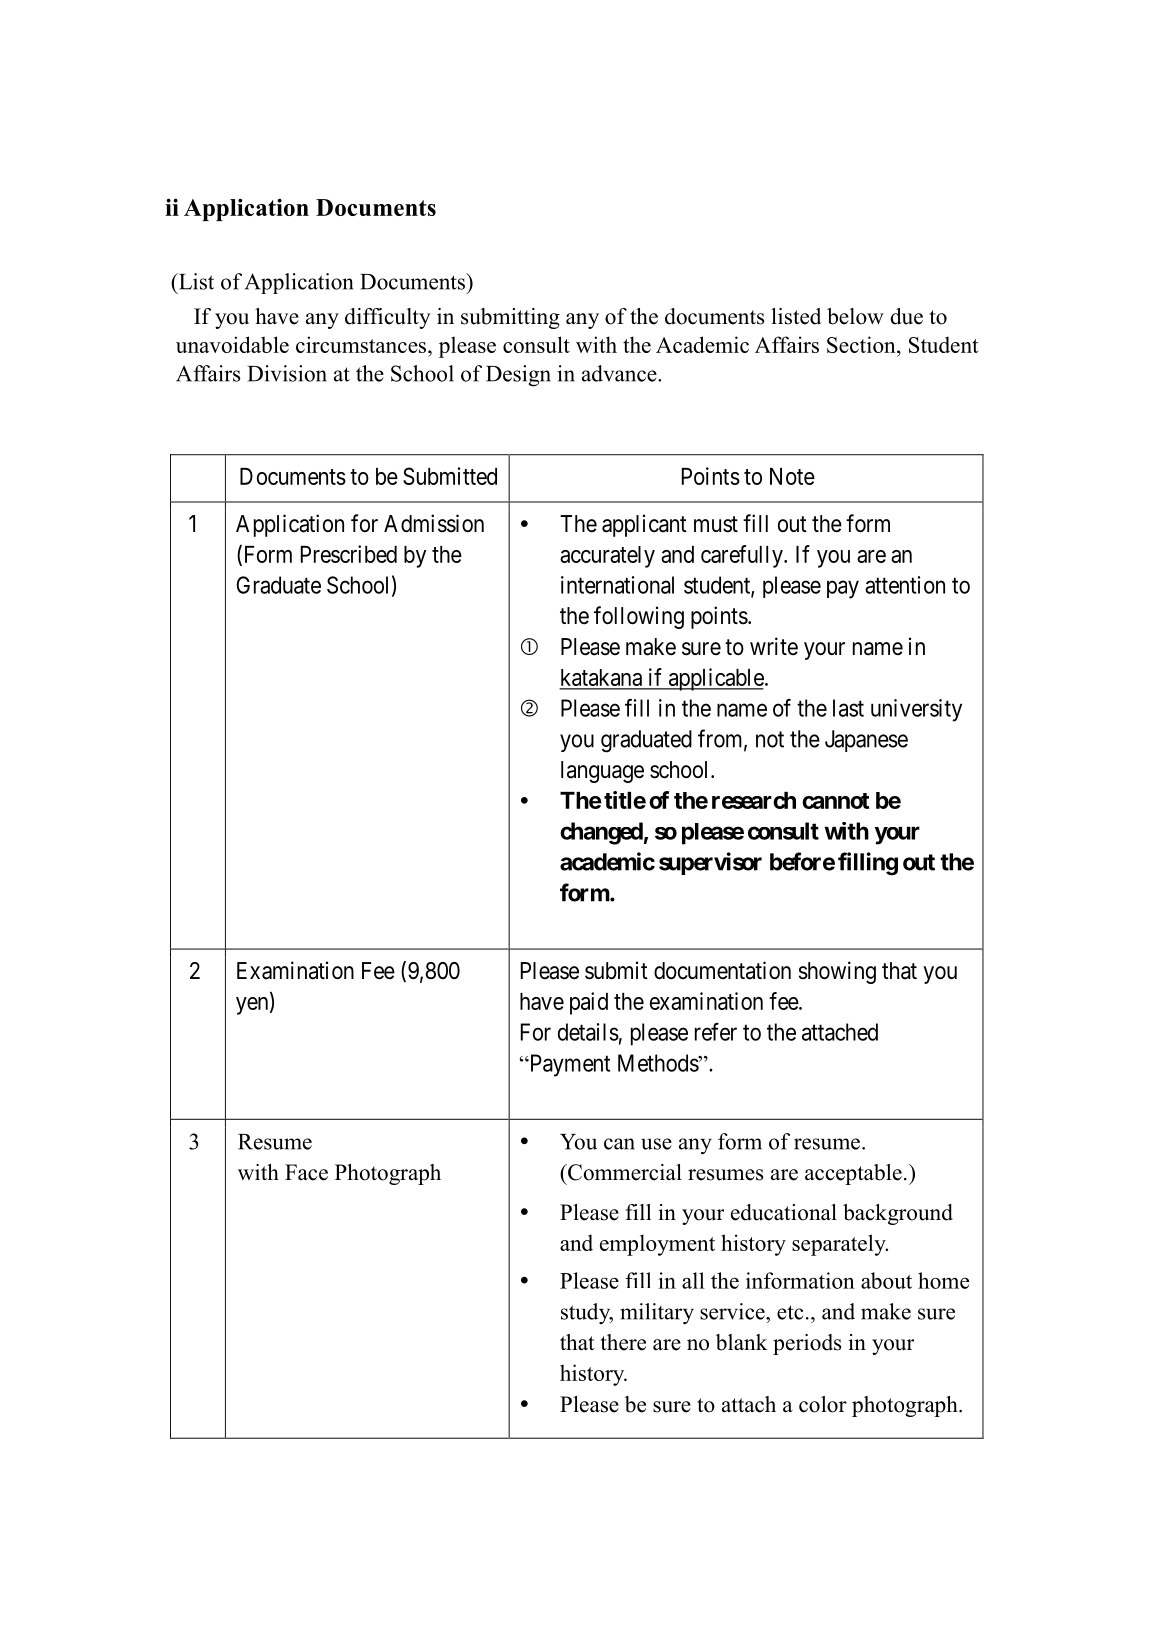 The height and width of the image is (1632, 1153). Describe the element at coordinates (620, 373) in the image. I see `advance` at that location.
